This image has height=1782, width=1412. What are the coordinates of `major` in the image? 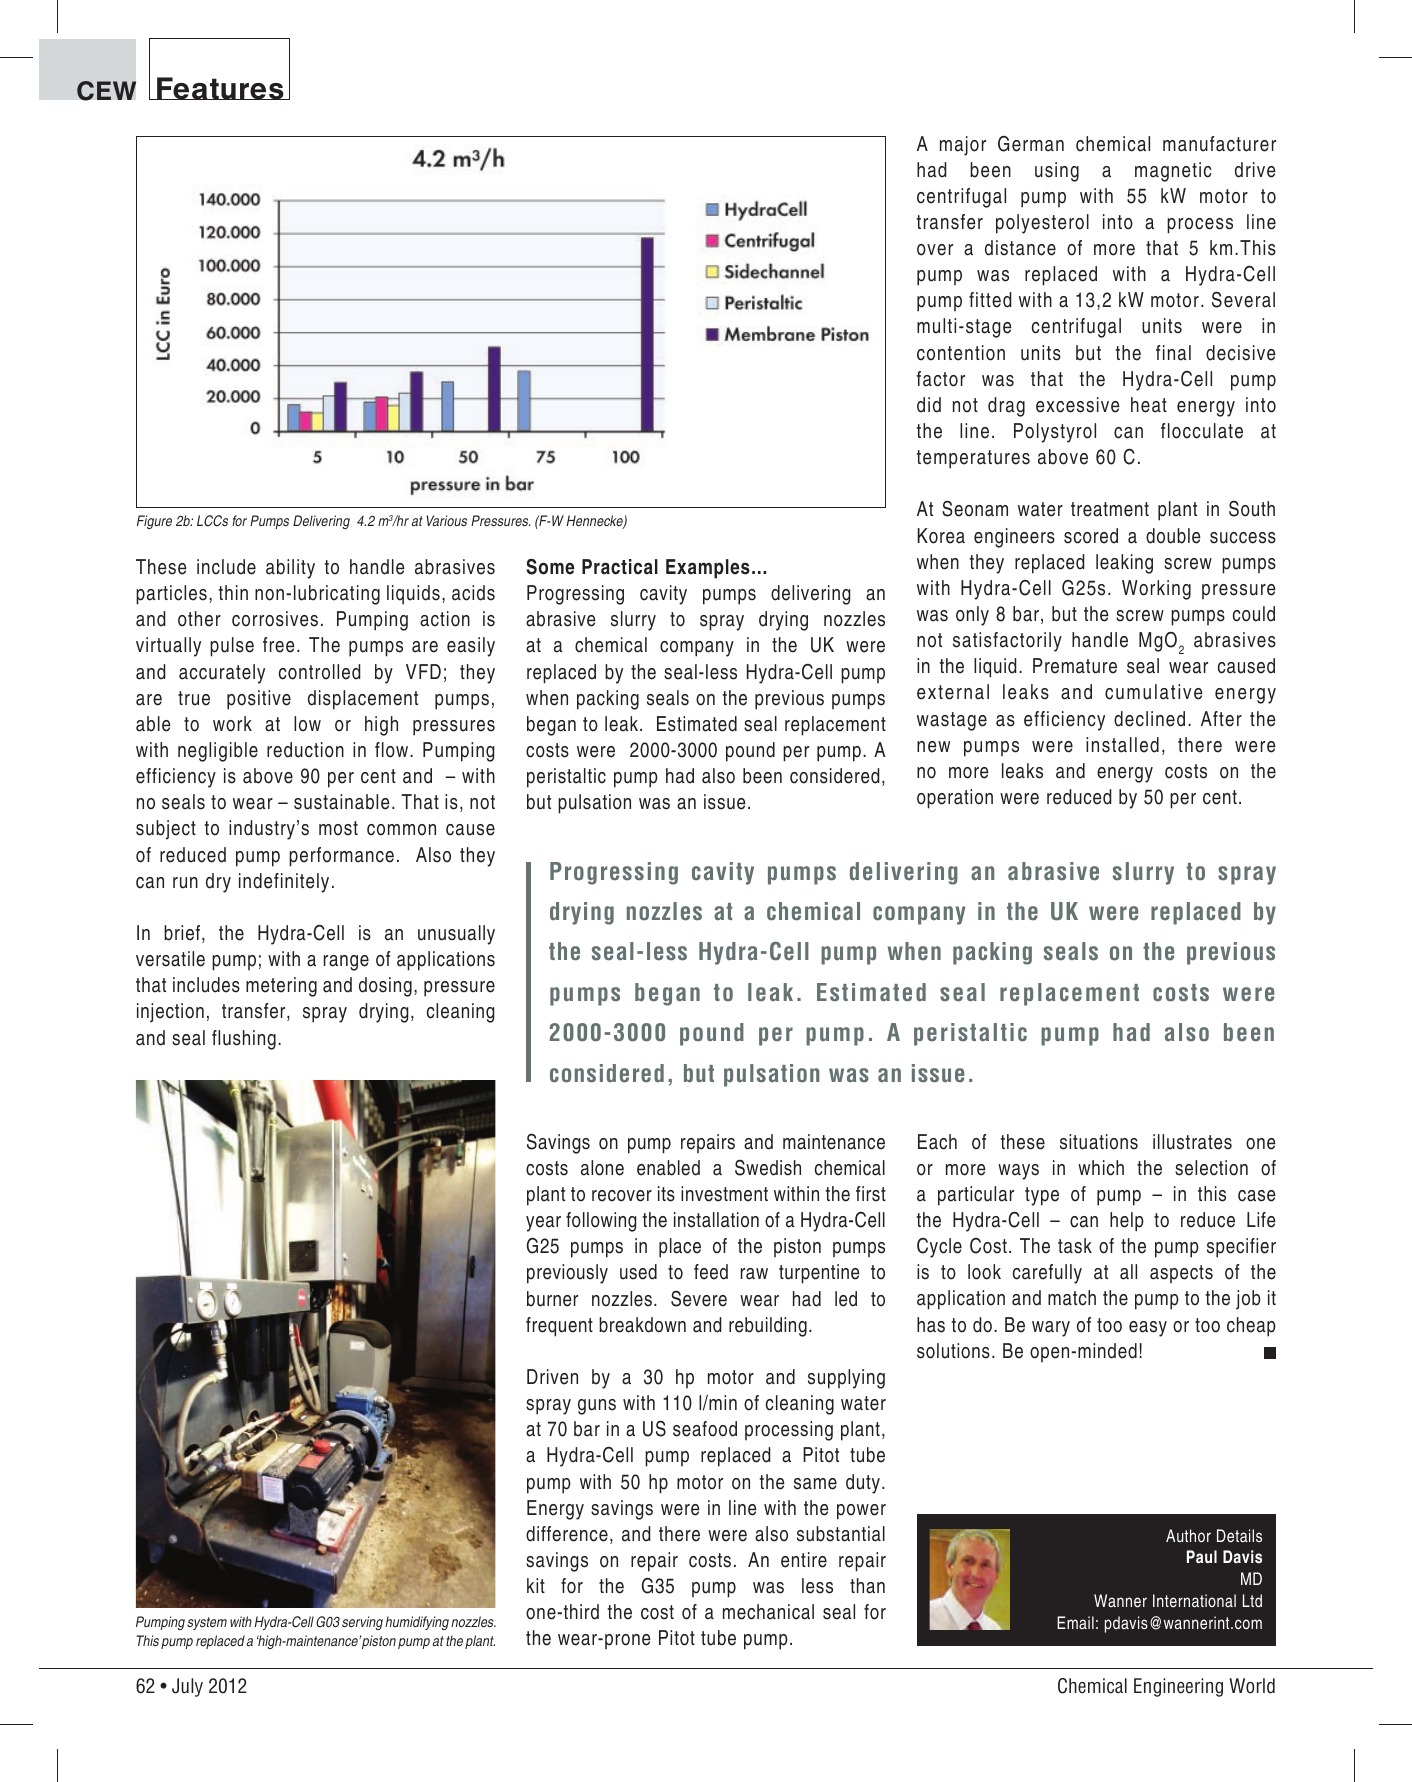 It's located at (963, 146).
